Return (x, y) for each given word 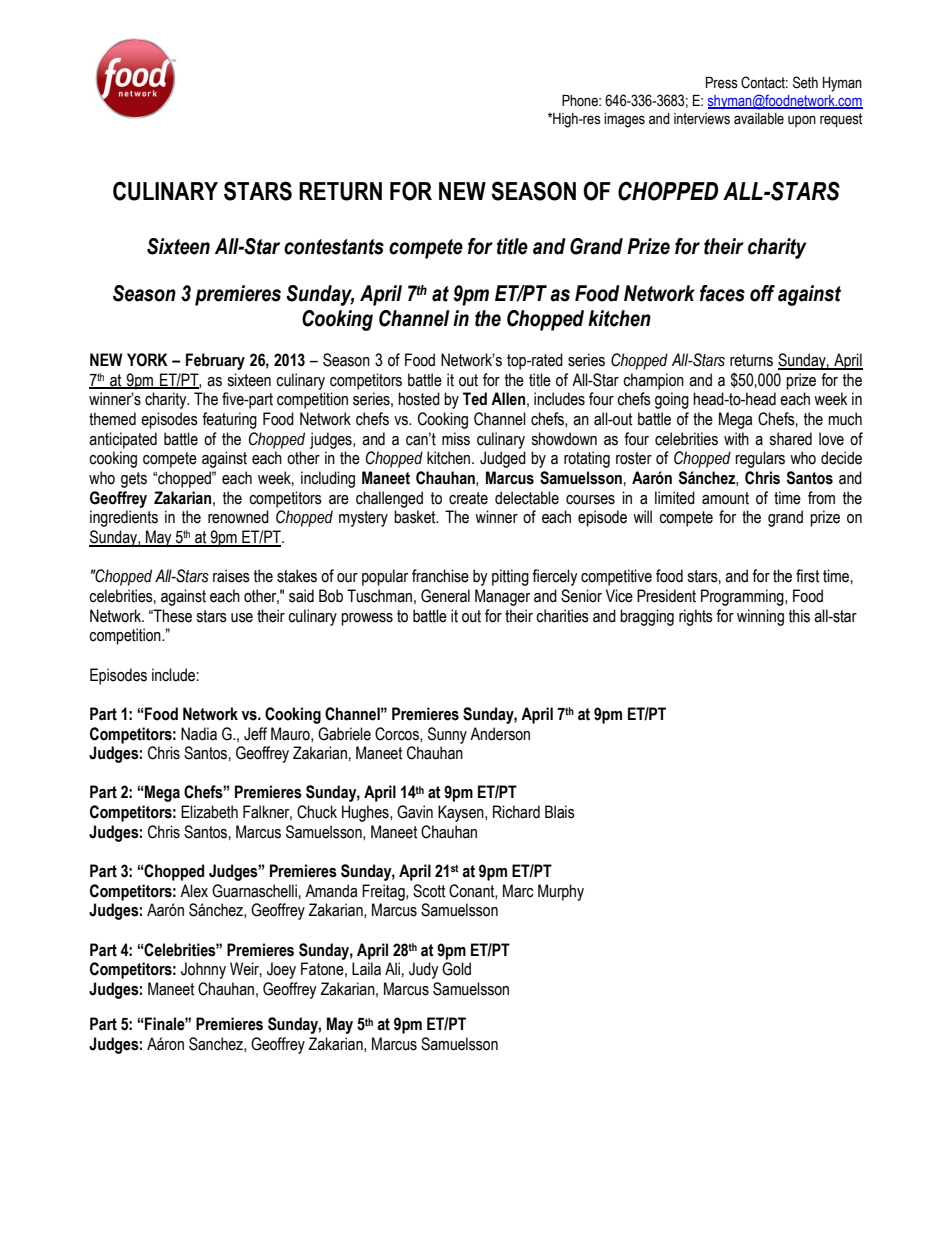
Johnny (203, 970)
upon (802, 121)
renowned (238, 517)
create (468, 498)
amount (725, 498)
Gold (456, 969)
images (624, 120)
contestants (334, 247)
